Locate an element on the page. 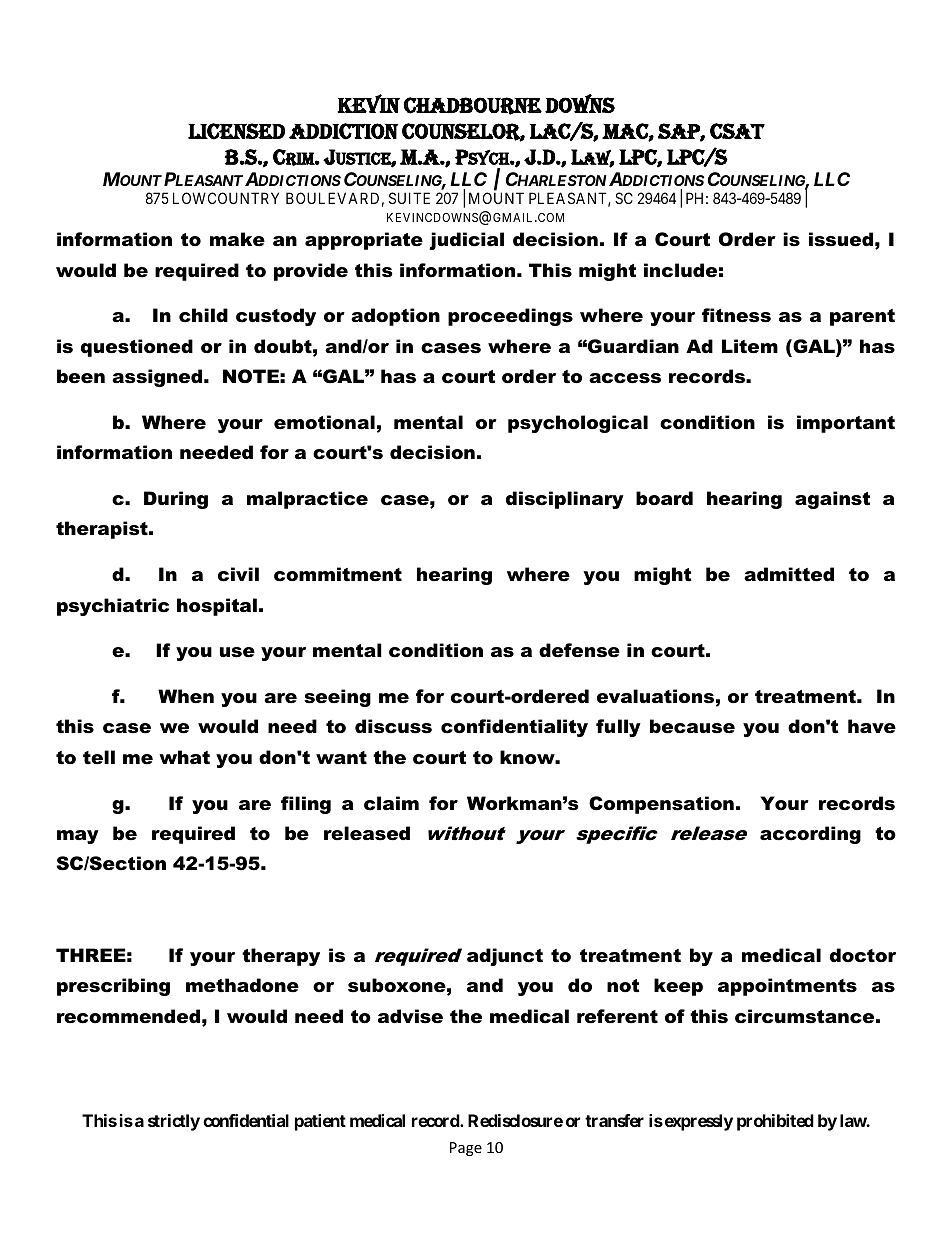 This page has width=952, height=1233. Page is located at coordinates (466, 1149).
